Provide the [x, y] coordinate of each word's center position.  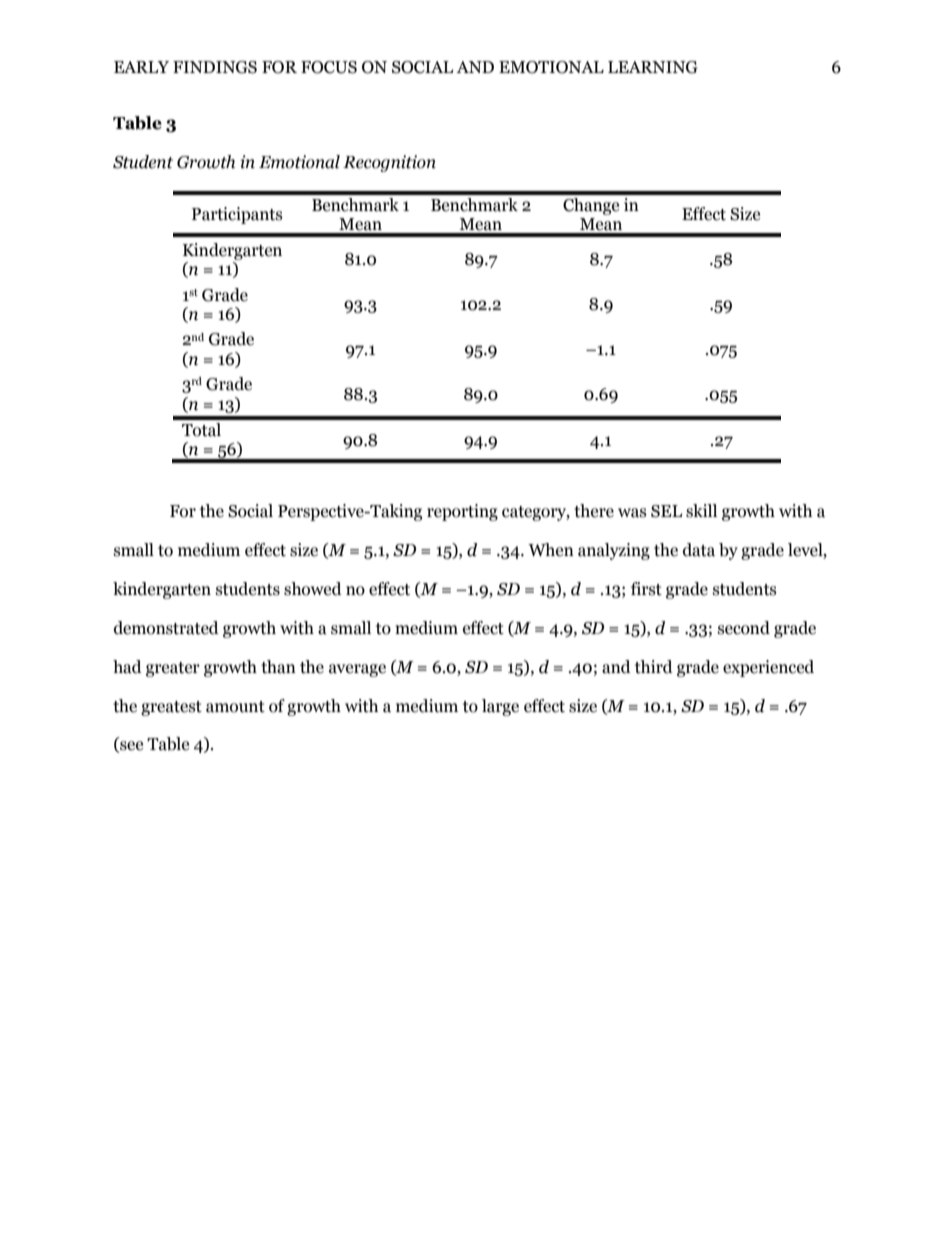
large [500, 707]
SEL [666, 511]
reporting [462, 512]
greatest [171, 708]
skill [701, 511]
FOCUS [329, 67]
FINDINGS [215, 67]
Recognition [389, 163]
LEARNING [653, 67]
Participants [237, 215]
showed [313, 589]
